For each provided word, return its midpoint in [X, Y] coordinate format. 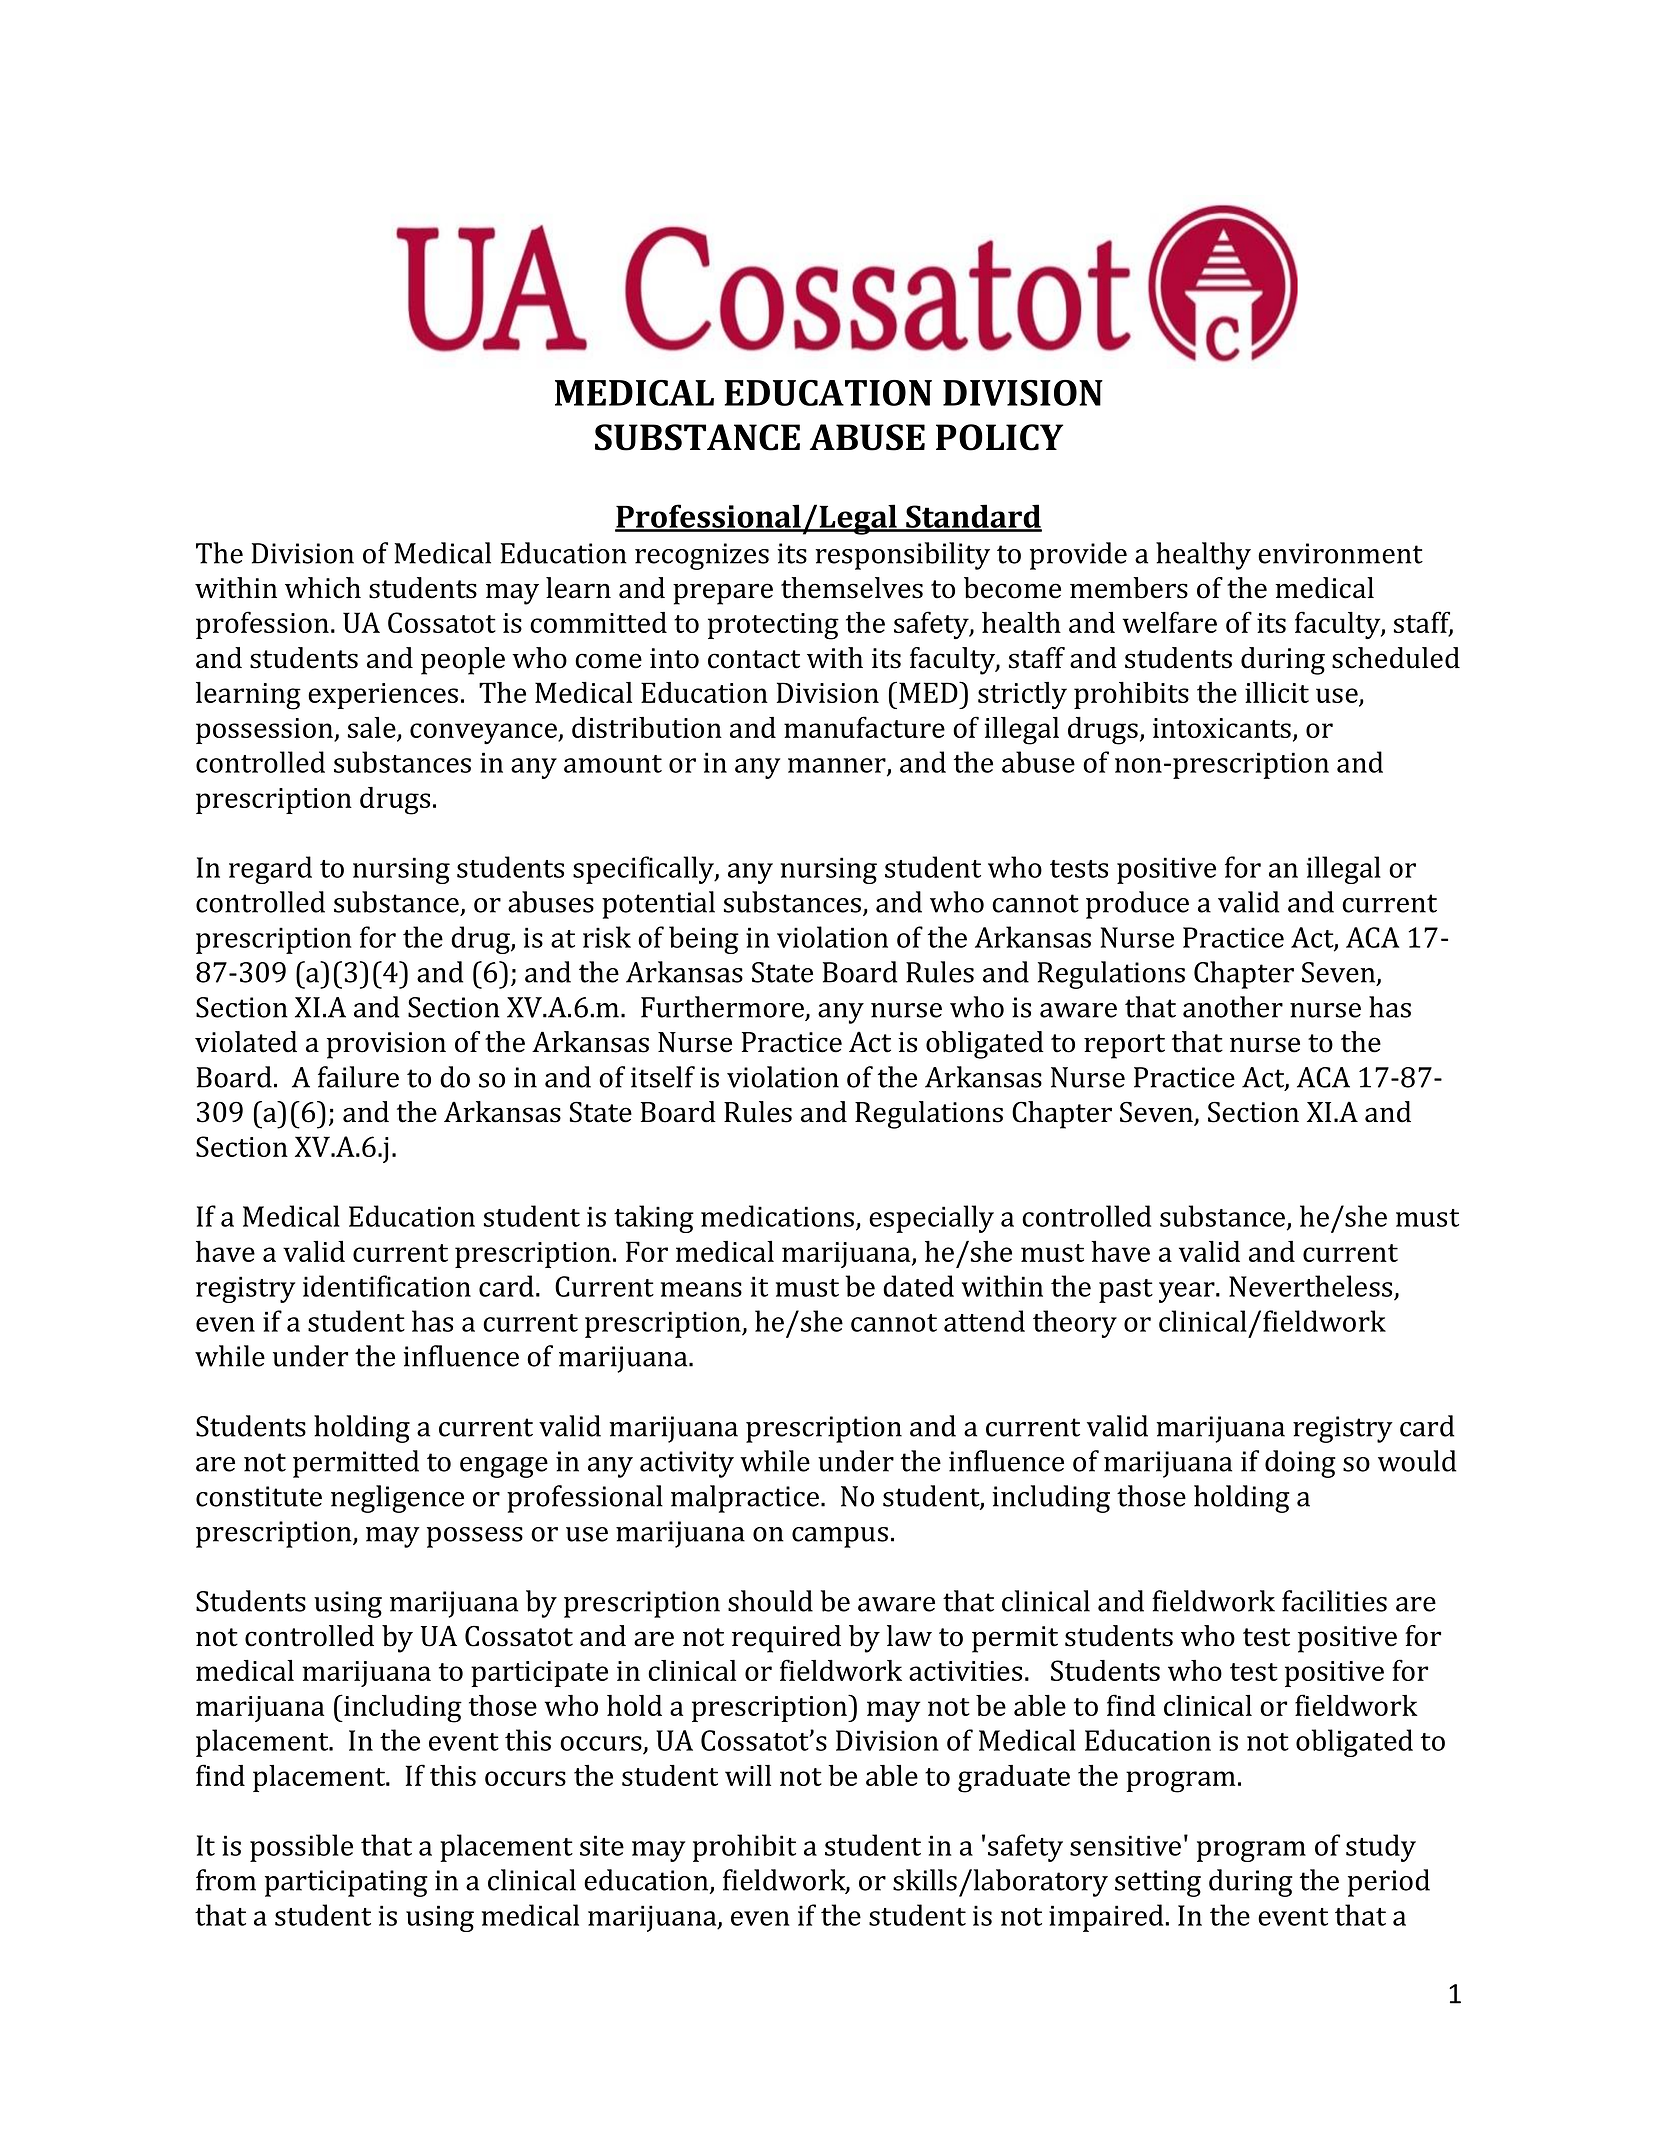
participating [346, 1883]
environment [1340, 553]
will [748, 1775]
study [1381, 1848]
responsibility [902, 556]
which [323, 588]
